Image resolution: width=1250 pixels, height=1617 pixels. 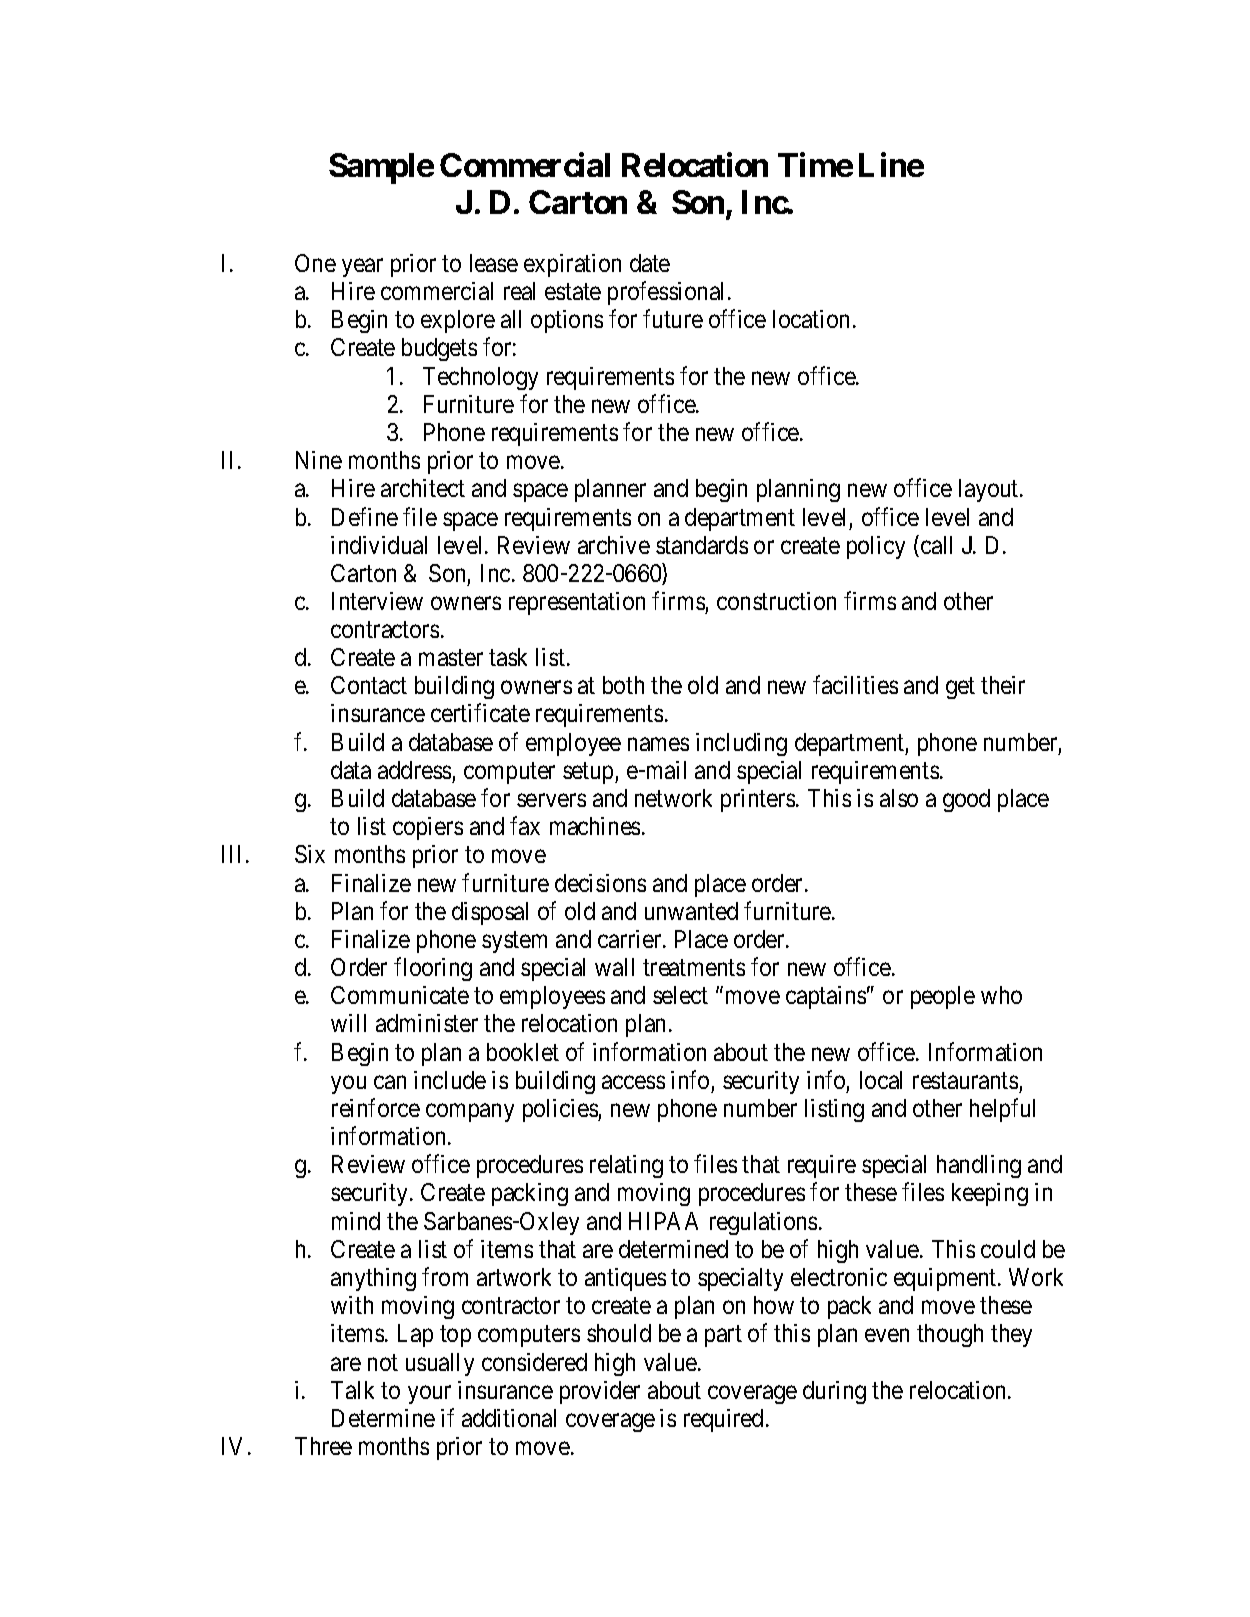 What do you see at coordinates (633, 1082) in the screenshot?
I see `access` at bounding box center [633, 1082].
